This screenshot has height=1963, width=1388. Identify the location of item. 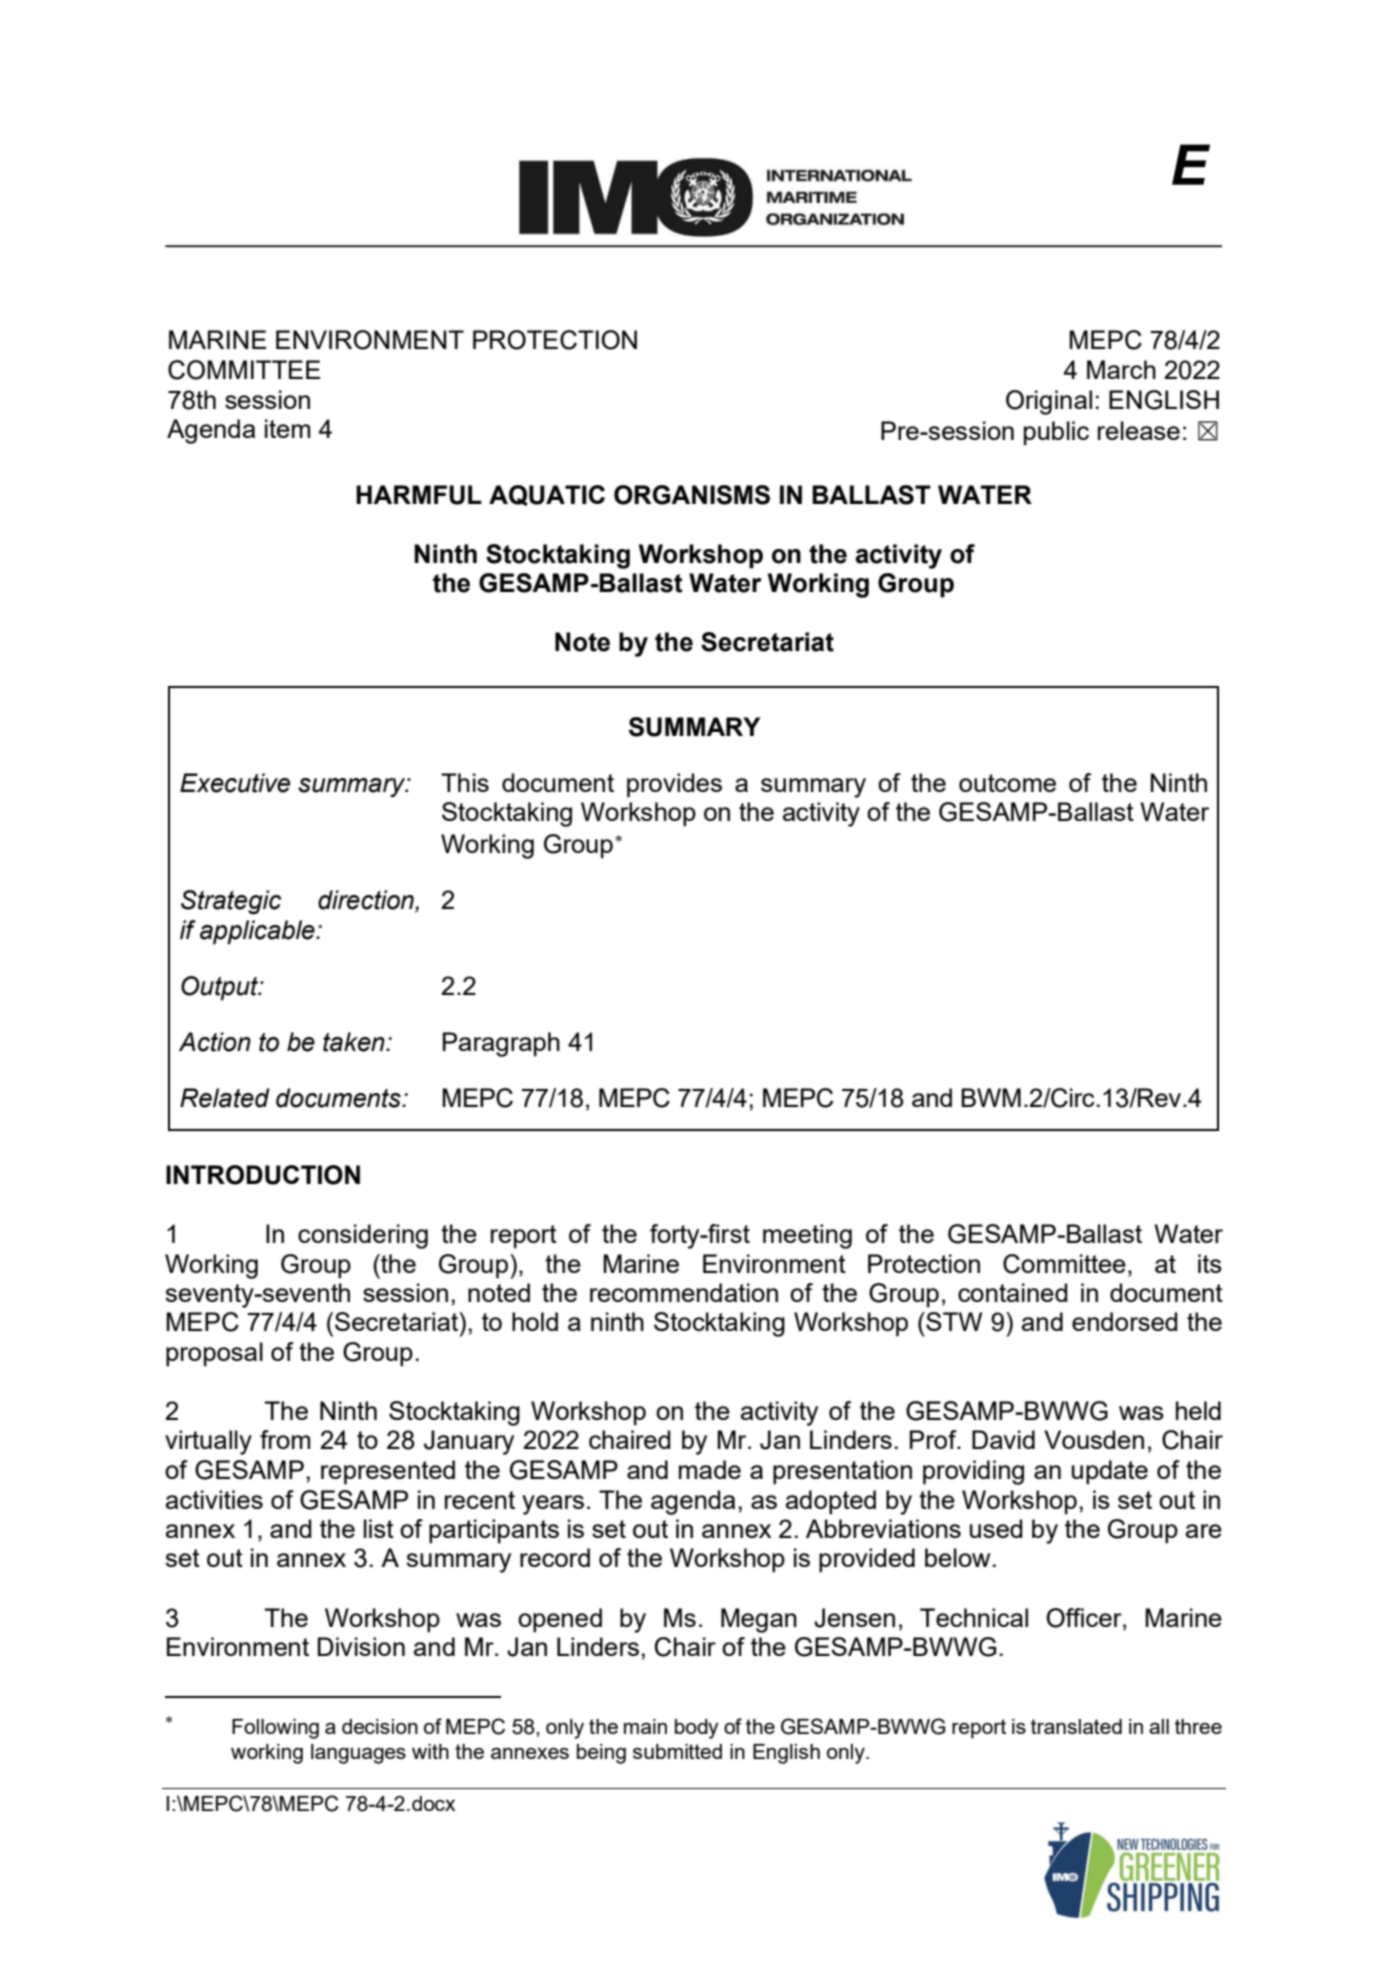
(287, 428).
